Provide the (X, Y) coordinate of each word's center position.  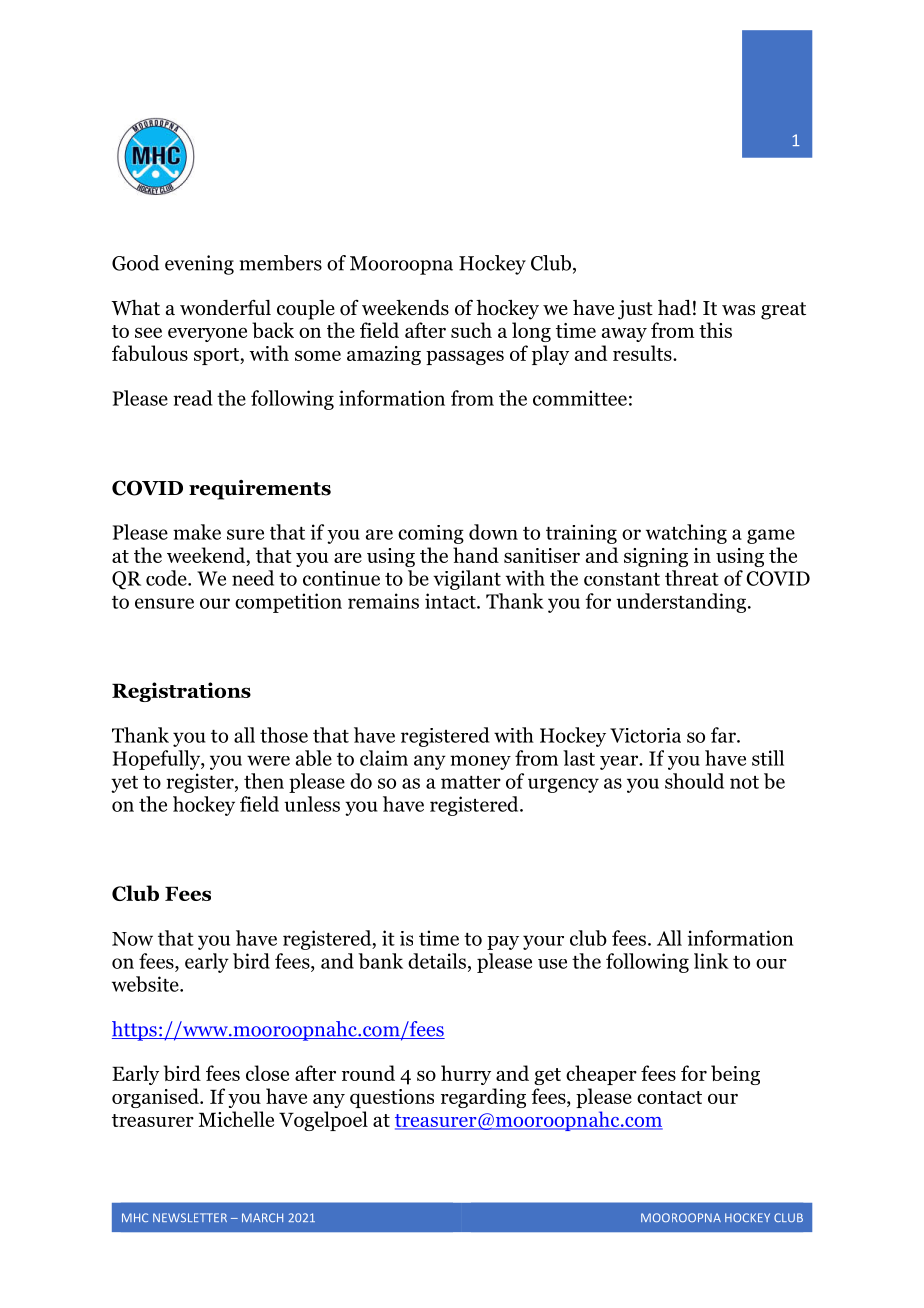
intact (451, 601)
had (674, 307)
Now (132, 939)
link (711, 961)
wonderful (225, 307)
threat (692, 578)
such (471, 330)
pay (503, 943)
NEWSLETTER (190, 1217)
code (167, 578)
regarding (483, 1098)
